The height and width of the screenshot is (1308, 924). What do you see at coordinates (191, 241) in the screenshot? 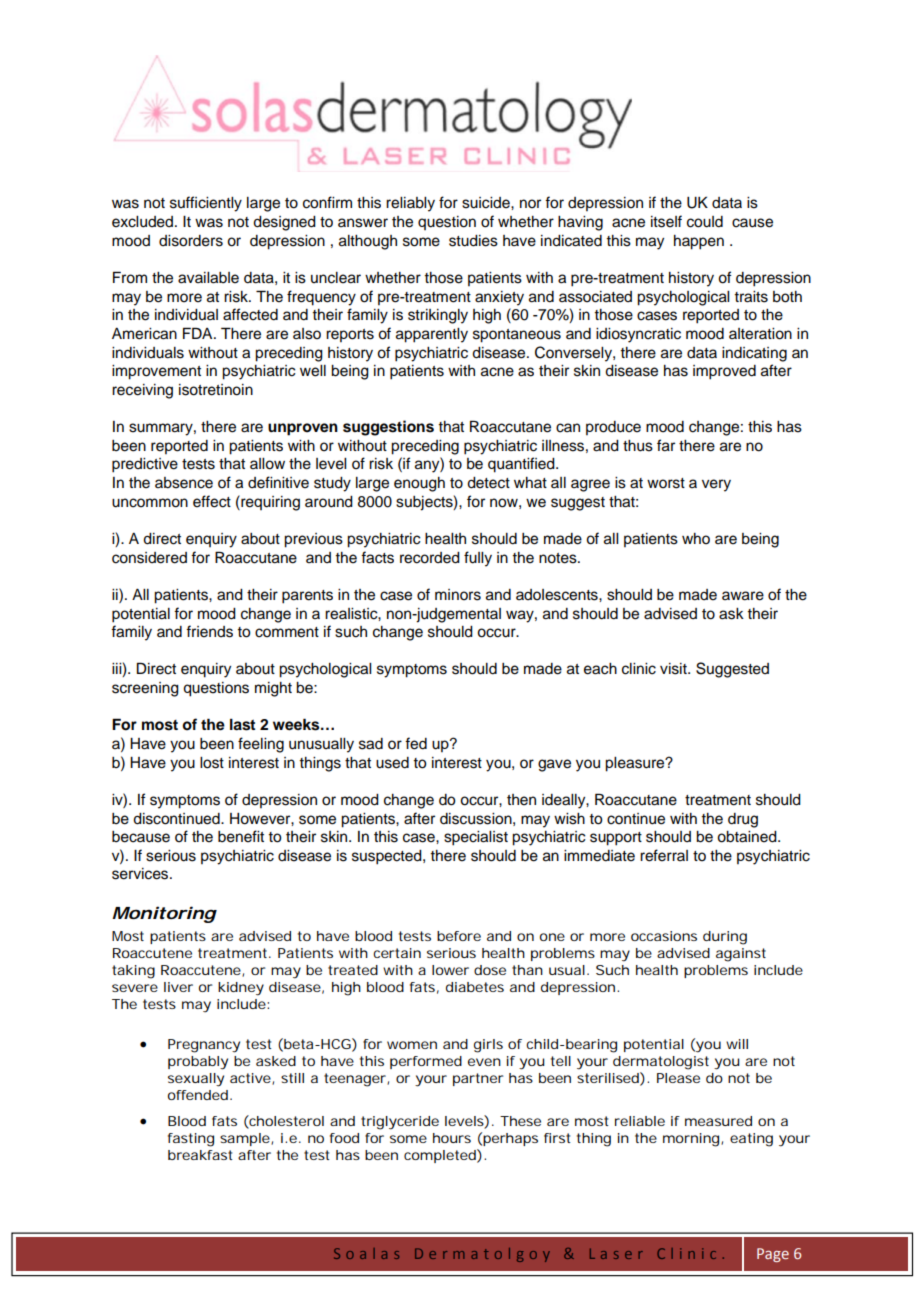
I see `disorders` at bounding box center [191, 241].
